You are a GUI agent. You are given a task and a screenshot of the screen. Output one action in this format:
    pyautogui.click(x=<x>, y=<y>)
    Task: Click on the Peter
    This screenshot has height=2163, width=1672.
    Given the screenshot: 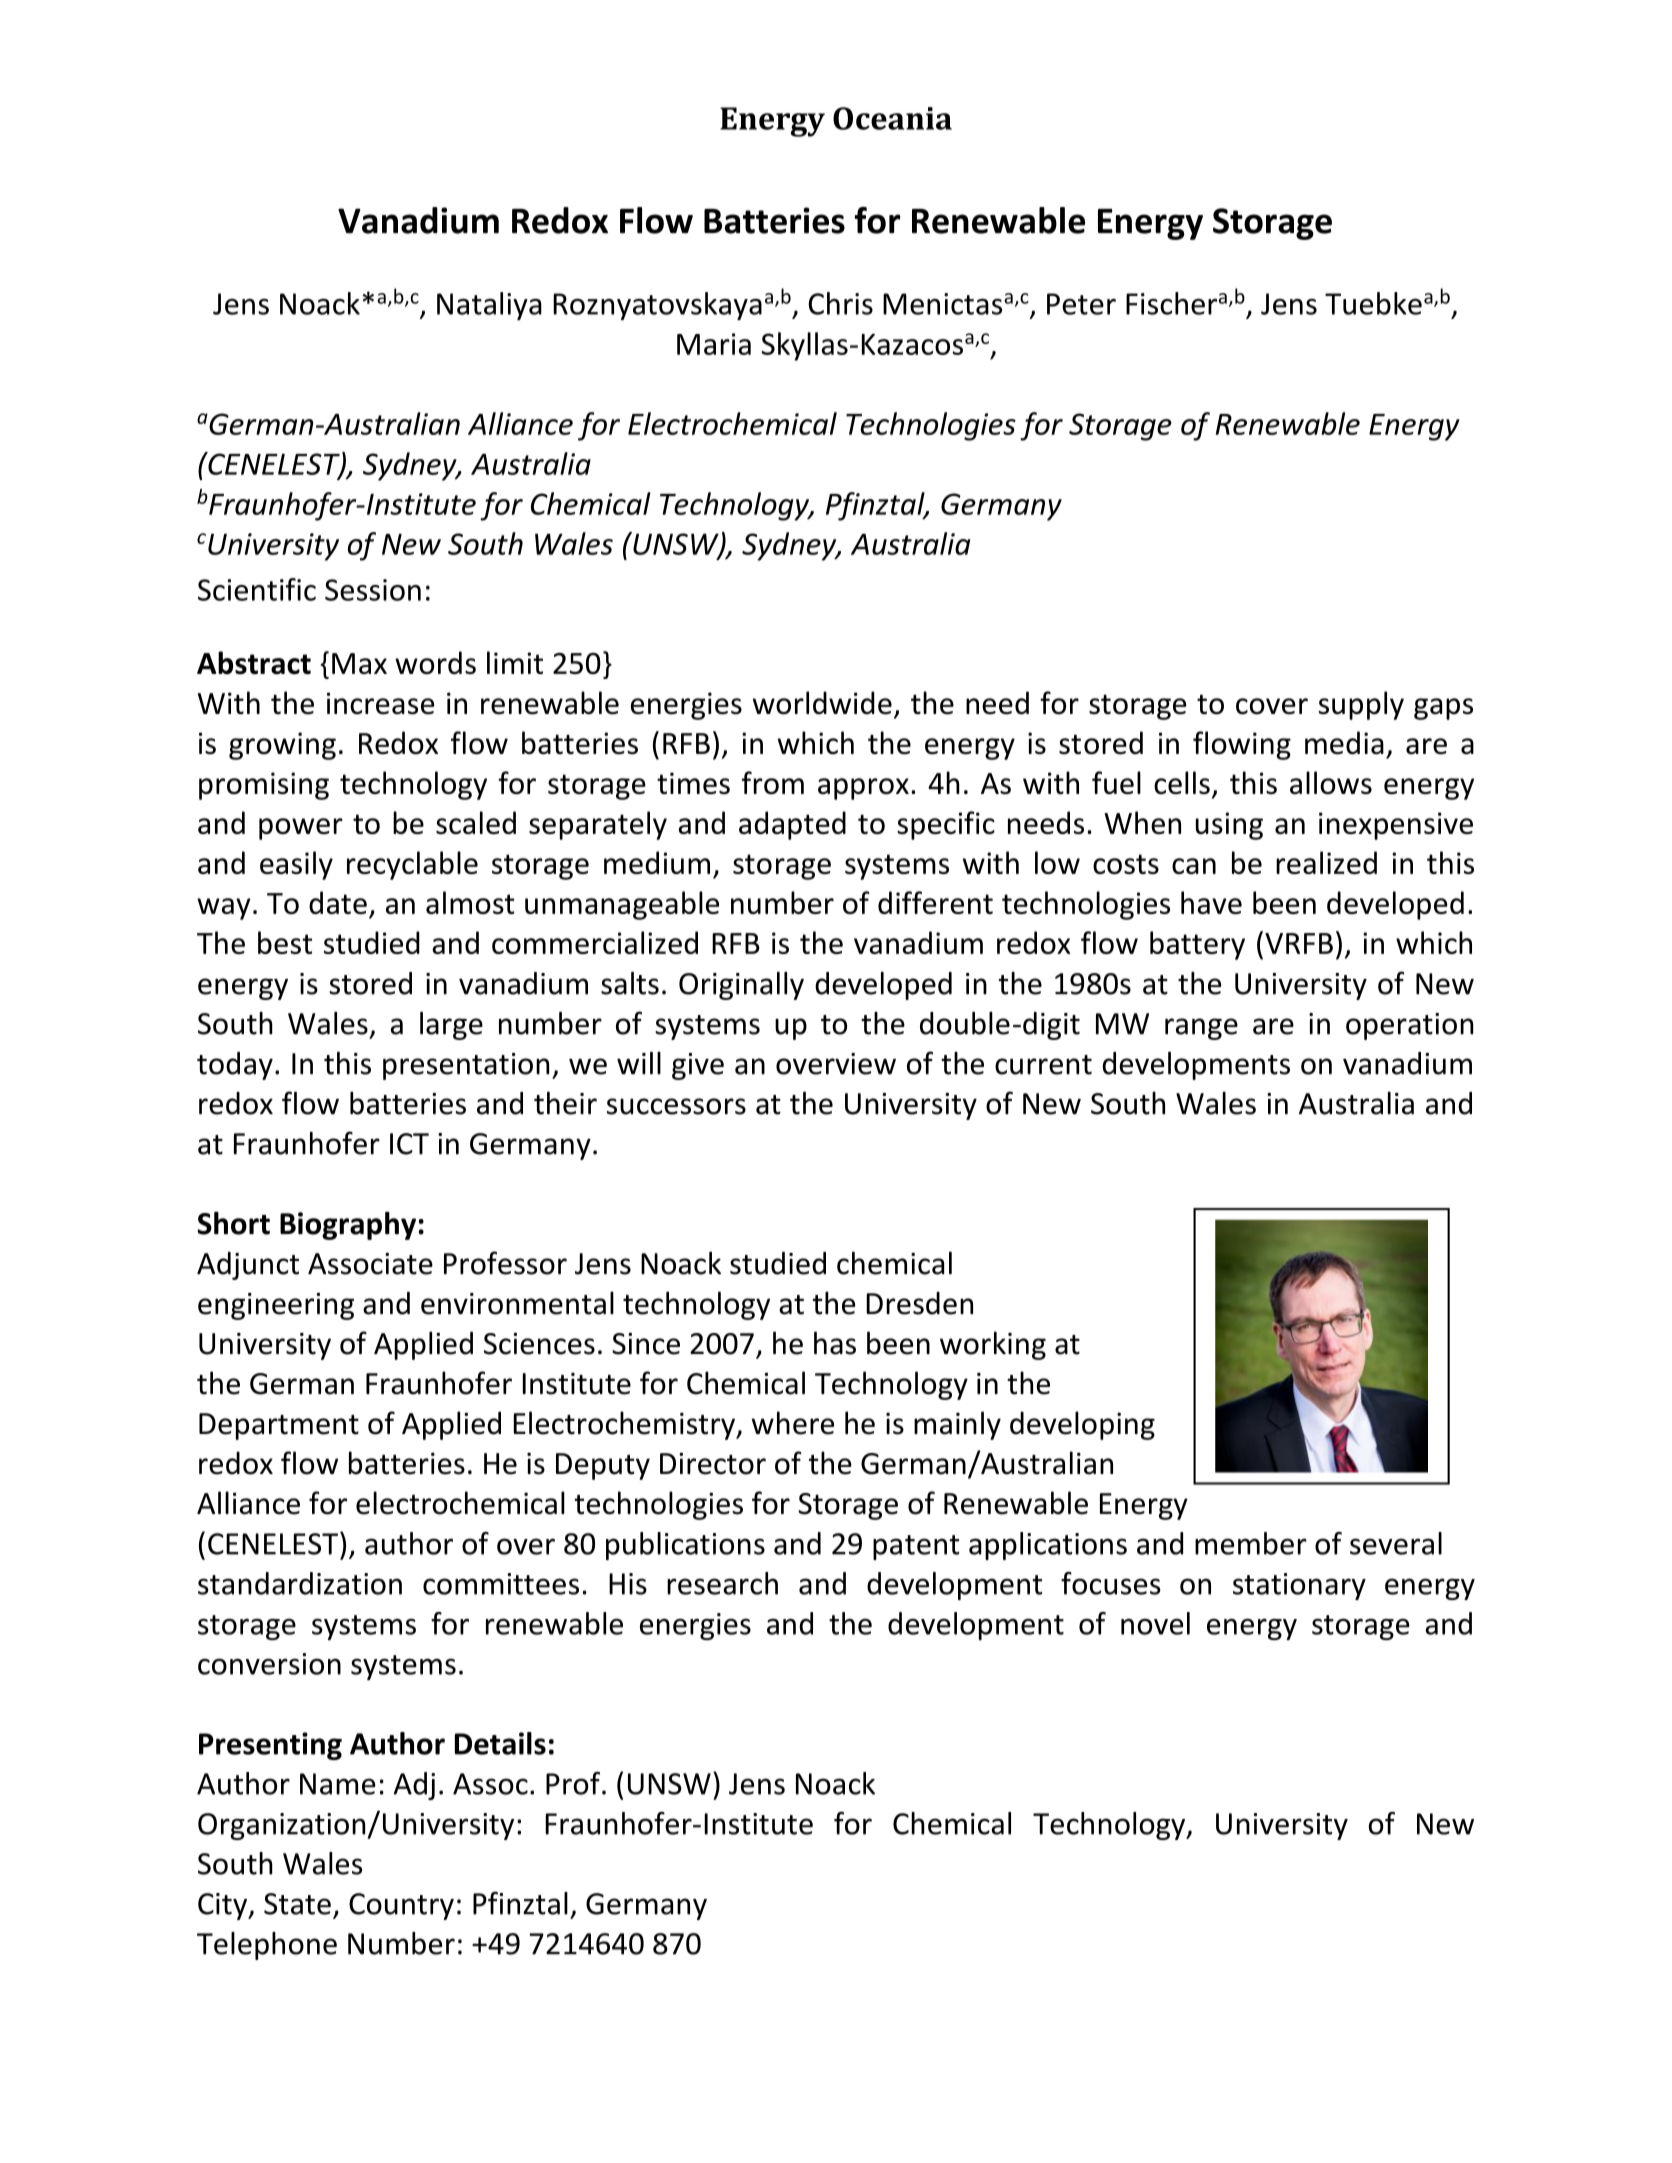 What is the action you would take?
    pyautogui.click(x=1081, y=304)
